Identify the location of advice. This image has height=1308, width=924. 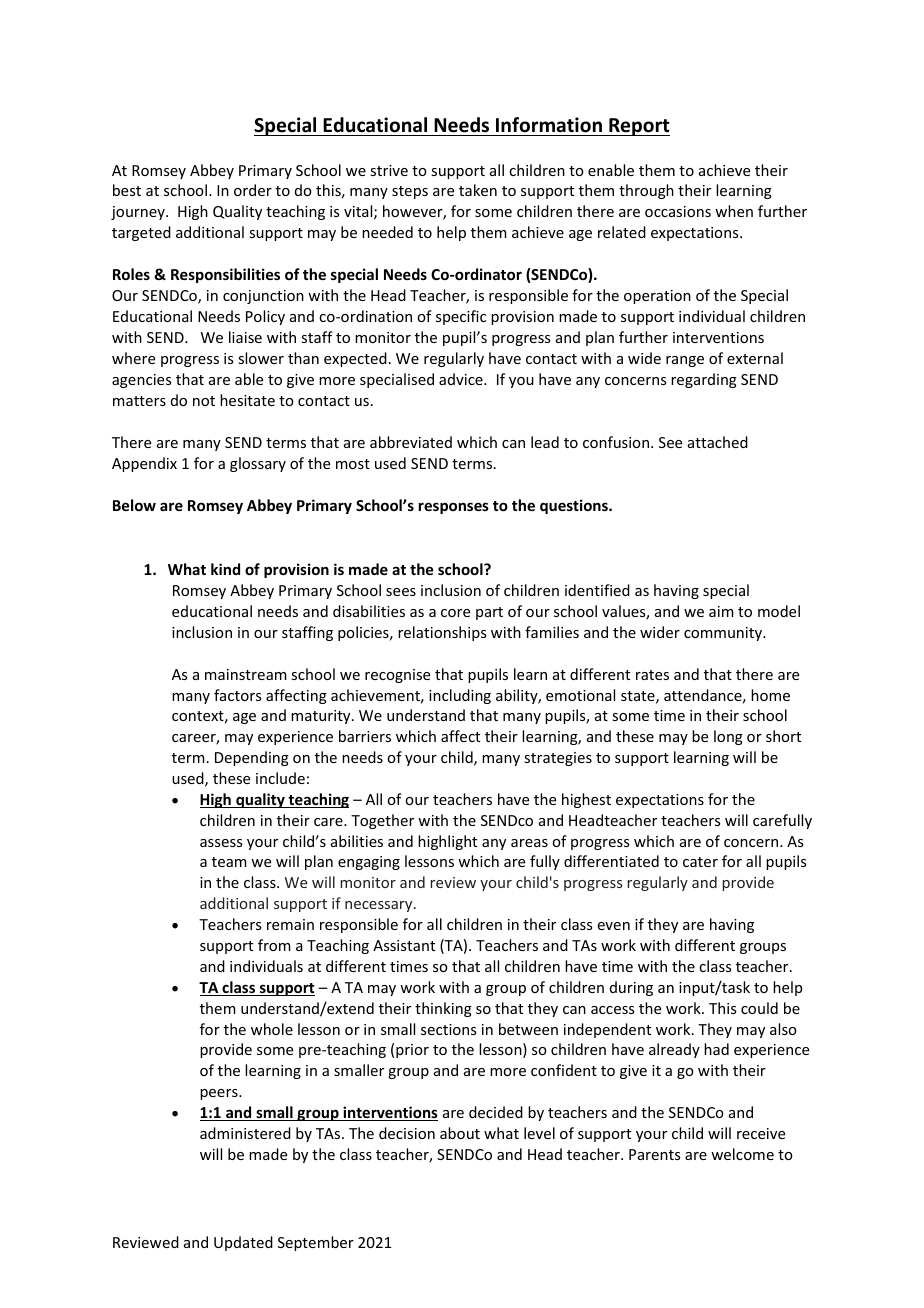
(462, 379).
